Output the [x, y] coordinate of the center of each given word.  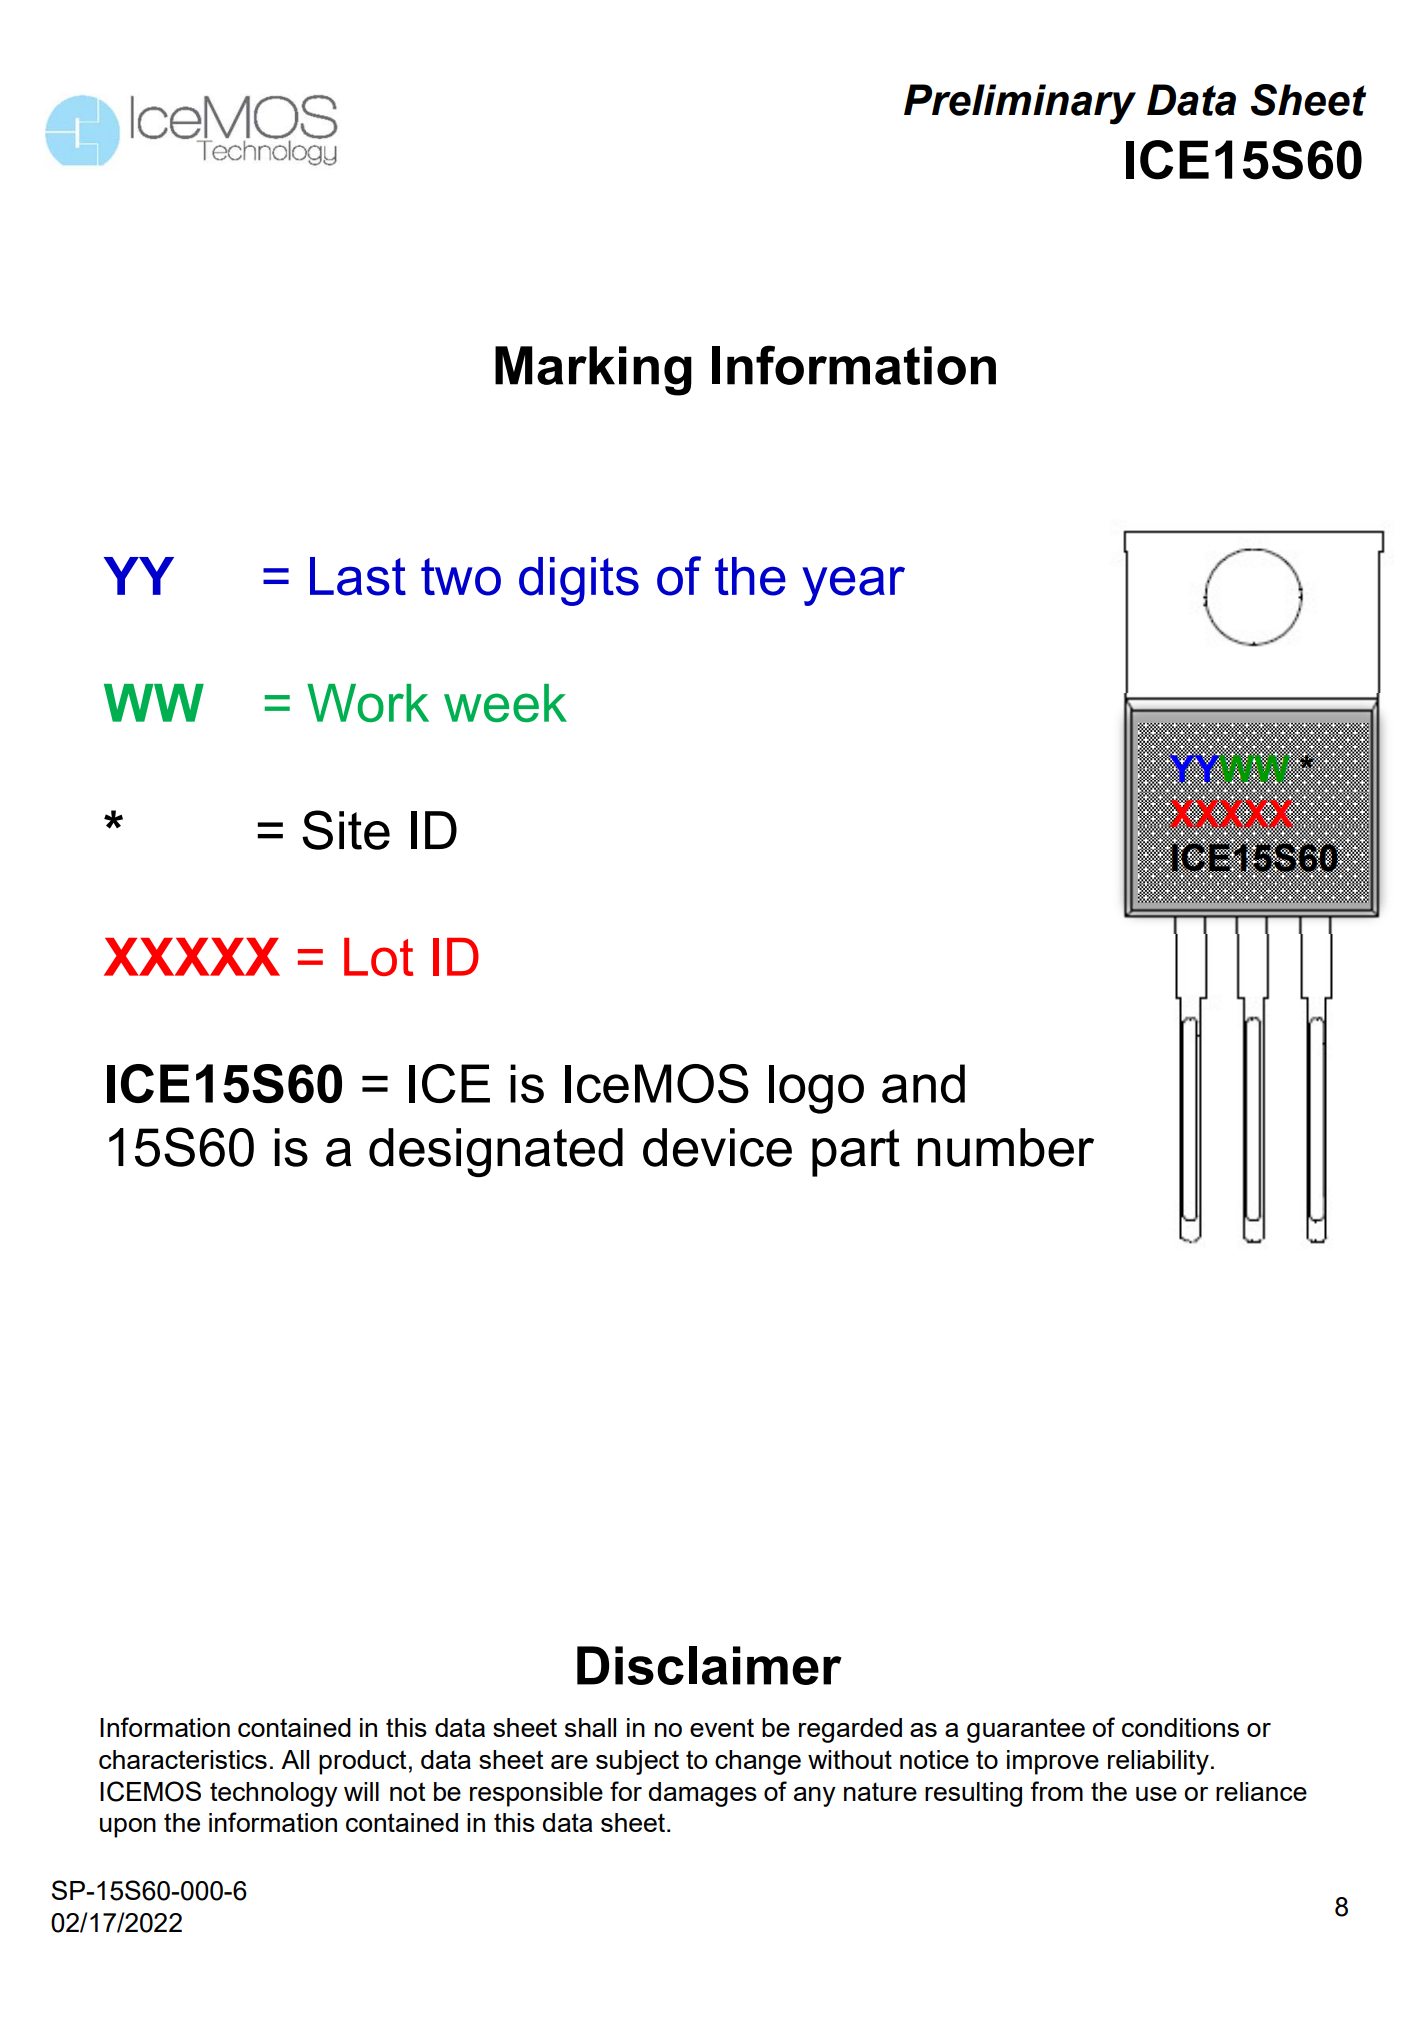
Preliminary [1020, 104]
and [923, 1083]
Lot [378, 957]
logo [816, 1089]
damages [703, 1794]
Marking [593, 371]
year [853, 586]
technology [274, 1794]
